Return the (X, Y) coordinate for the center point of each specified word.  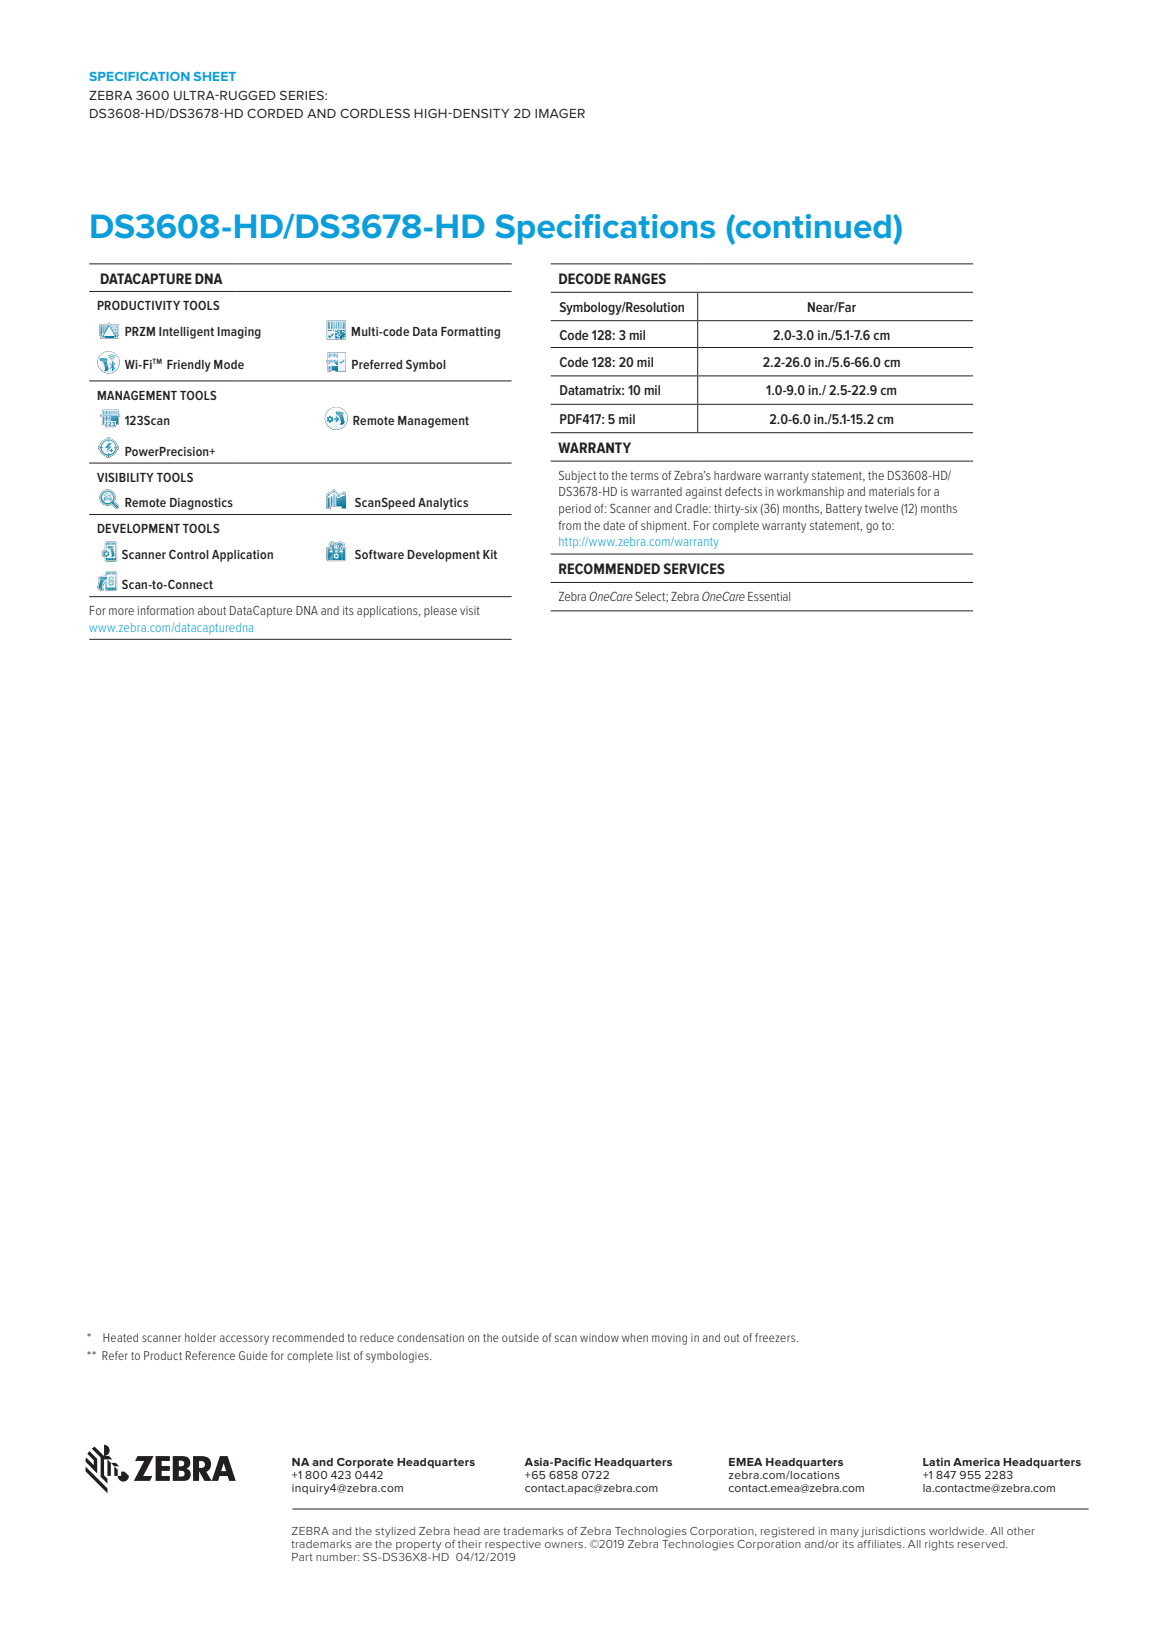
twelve (881, 508)
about (212, 610)
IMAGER (560, 113)
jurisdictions (893, 1532)
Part (302, 1557)
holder (200, 1337)
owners (565, 1545)
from (569, 525)
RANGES (640, 278)
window (599, 1337)
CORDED (275, 113)
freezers (776, 1337)
